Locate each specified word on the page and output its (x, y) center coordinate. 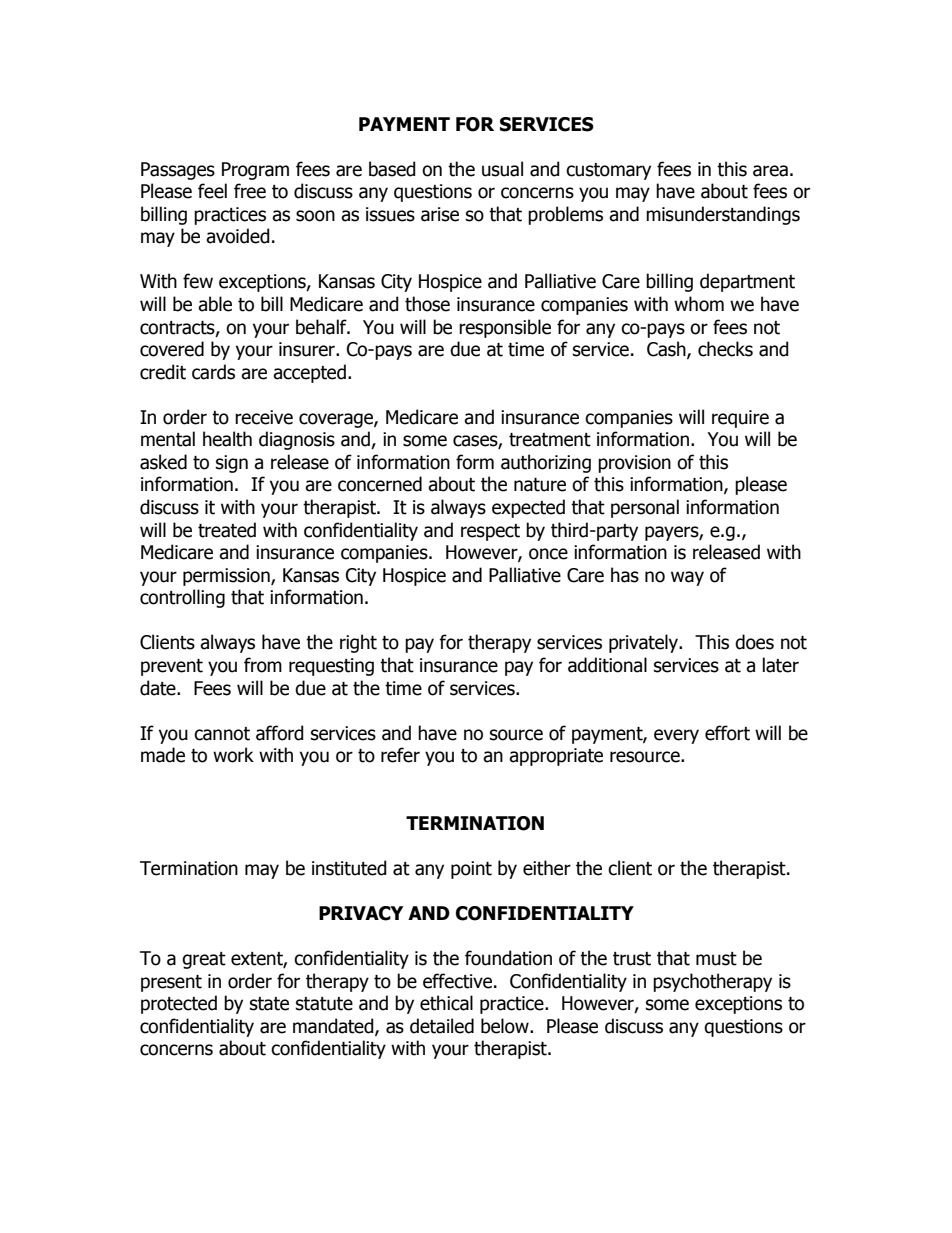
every (676, 736)
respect (490, 532)
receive (264, 417)
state (269, 1004)
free (250, 191)
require (740, 419)
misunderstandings (723, 215)
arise (440, 214)
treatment (550, 440)
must (716, 959)
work (233, 755)
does (754, 642)
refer (400, 755)
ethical (446, 1003)
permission (227, 577)
